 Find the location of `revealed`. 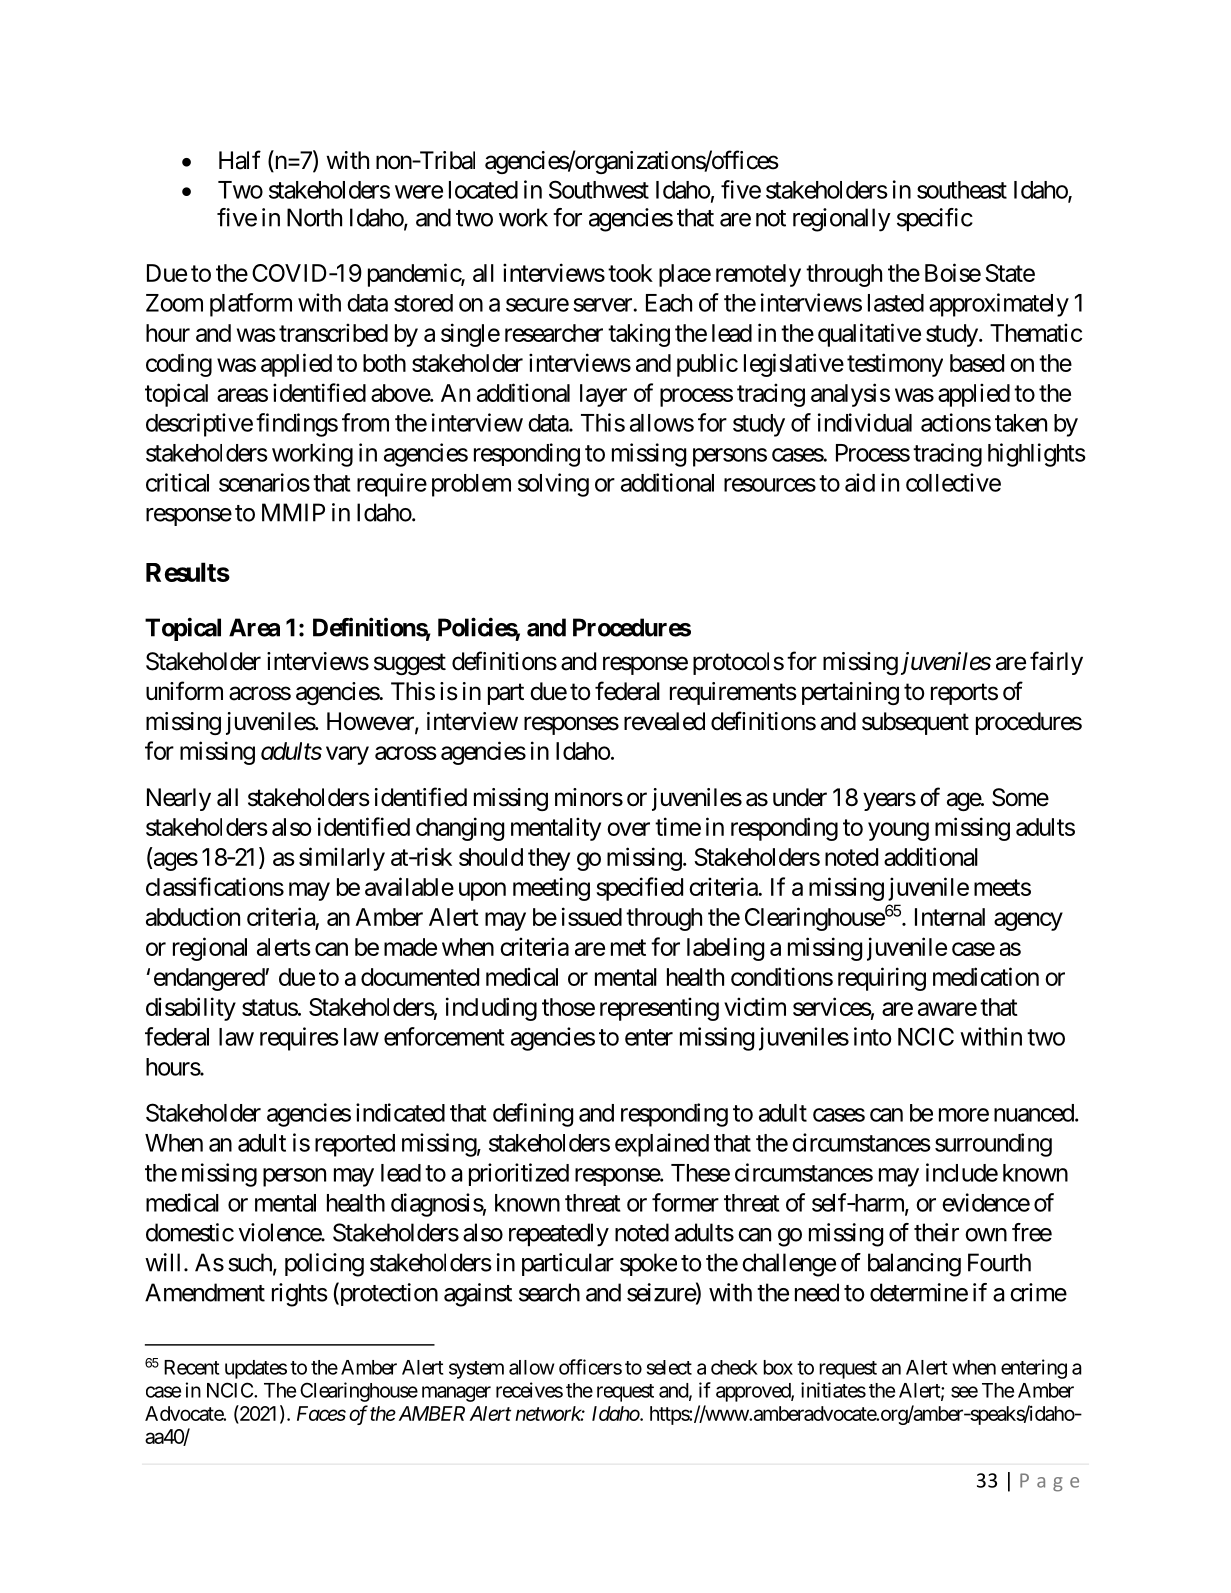

revealed is located at coordinates (664, 721).
